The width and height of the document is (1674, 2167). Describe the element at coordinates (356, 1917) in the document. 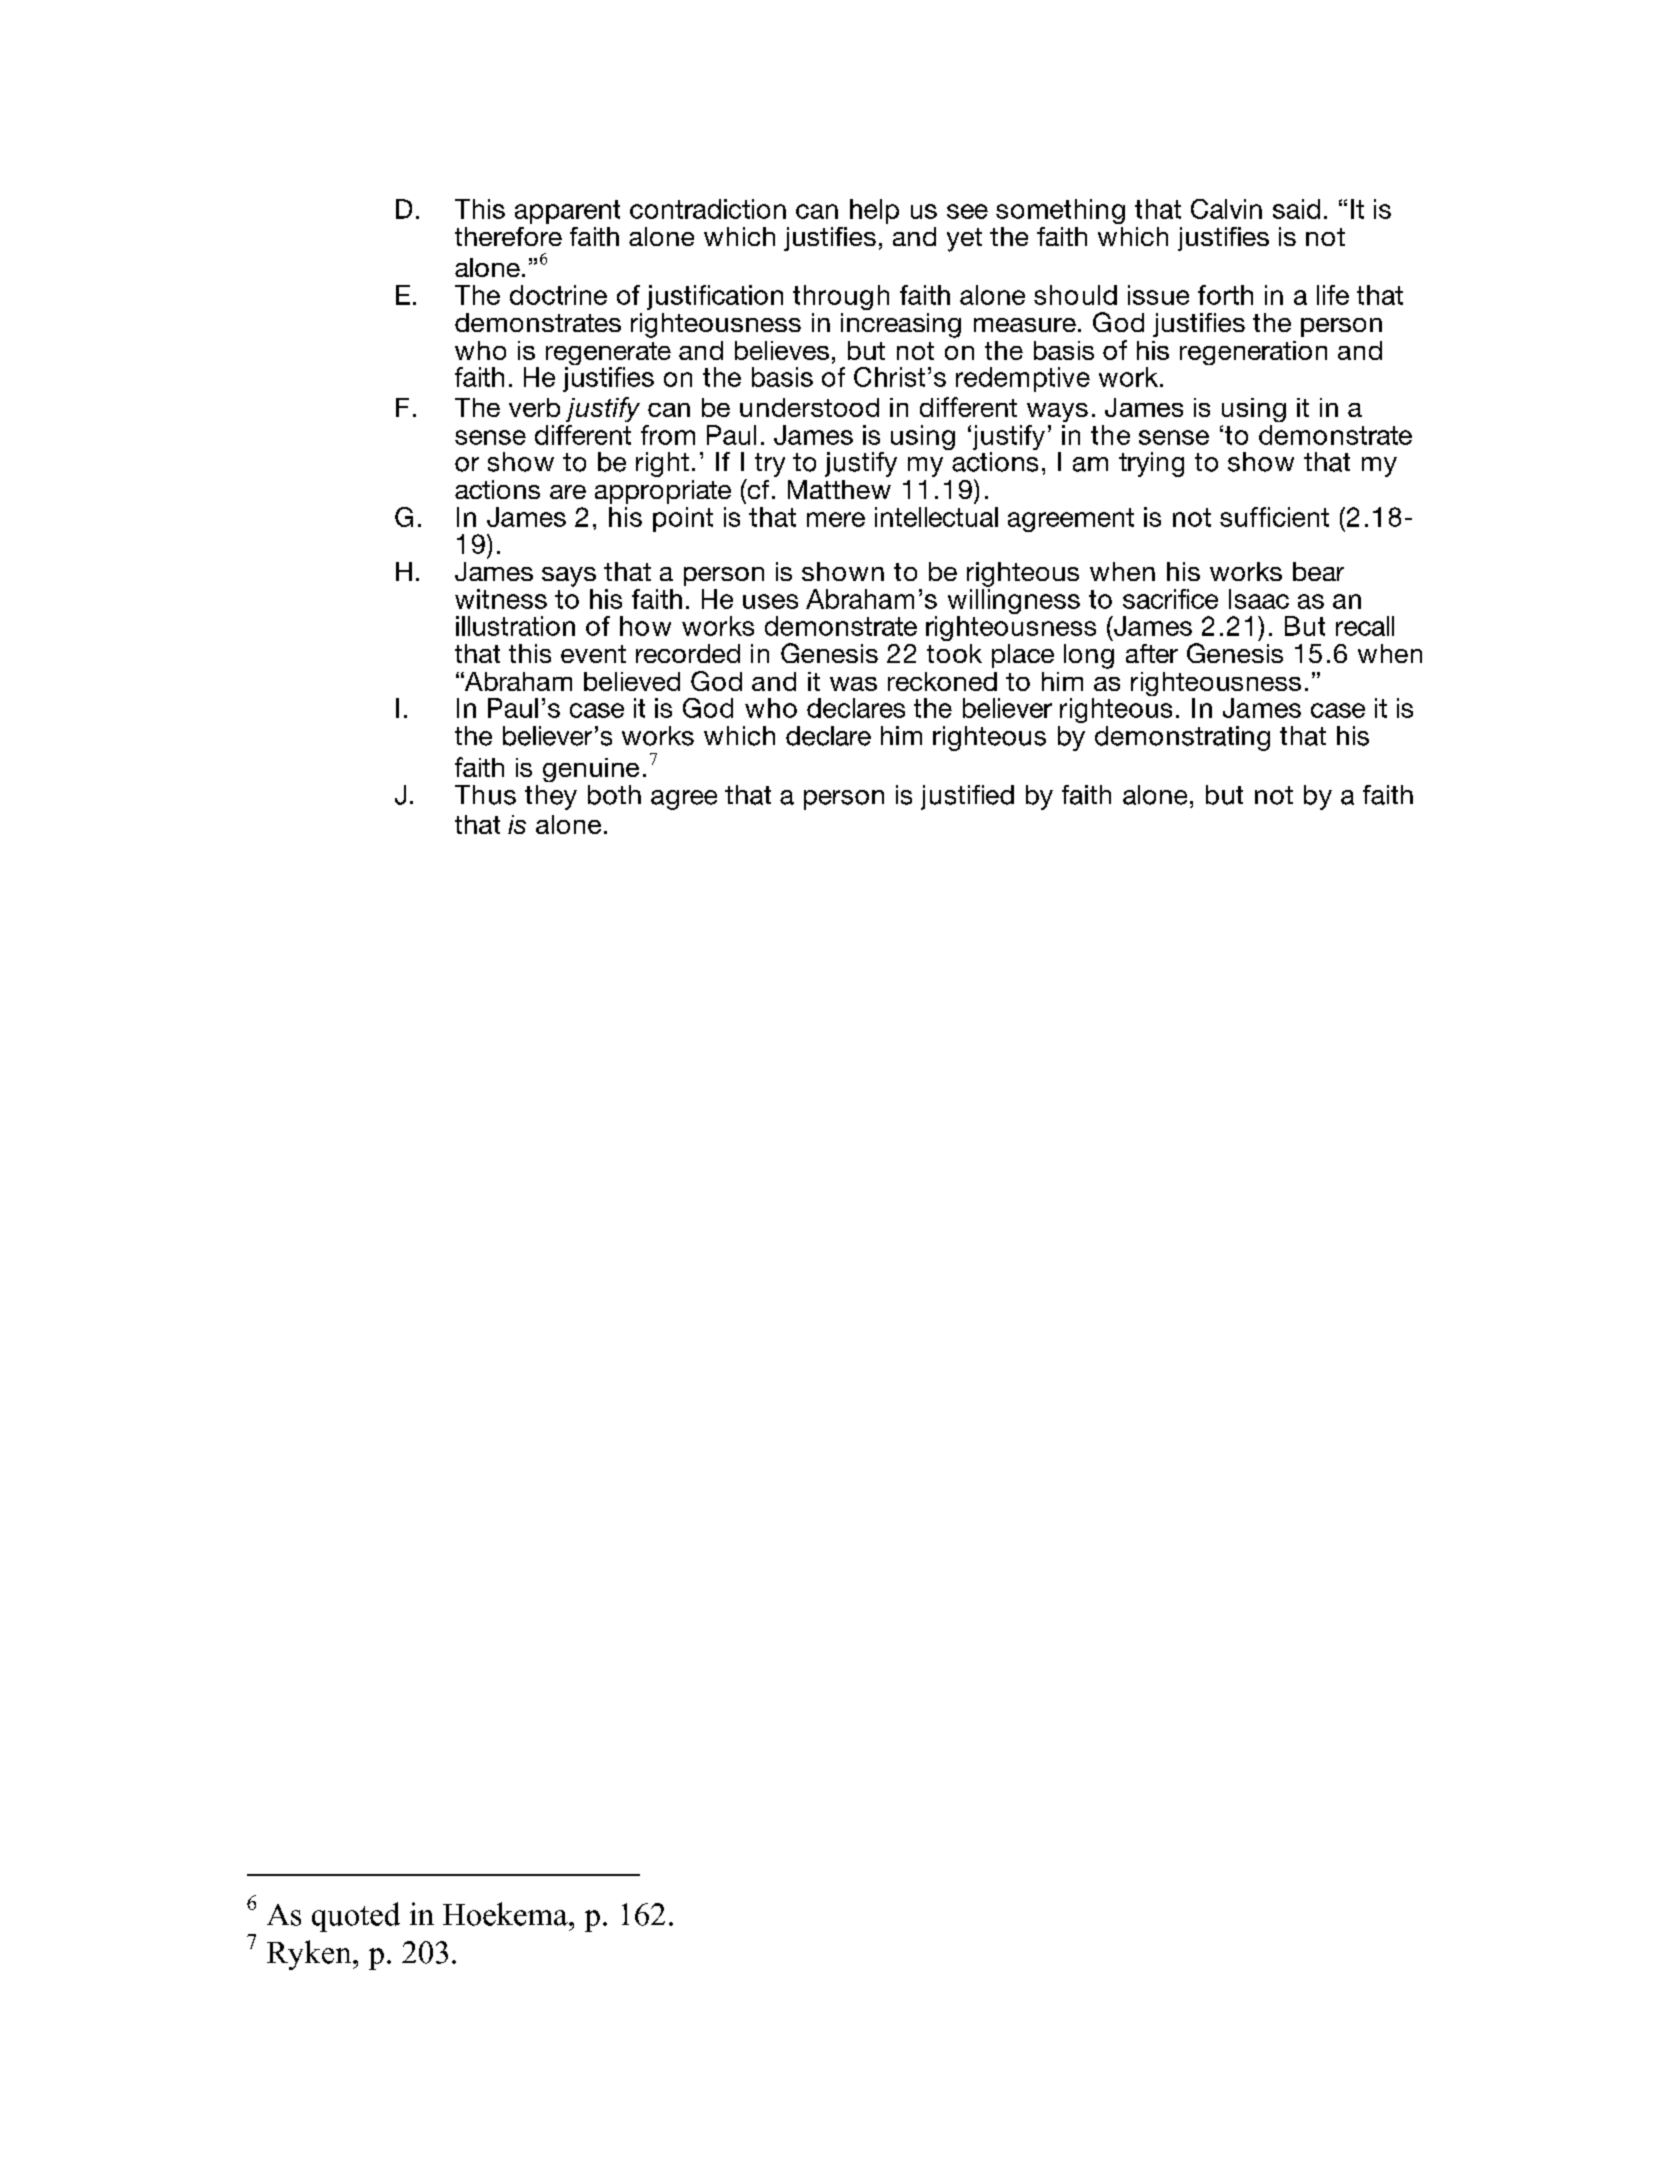

I see `quoted` at that location.
